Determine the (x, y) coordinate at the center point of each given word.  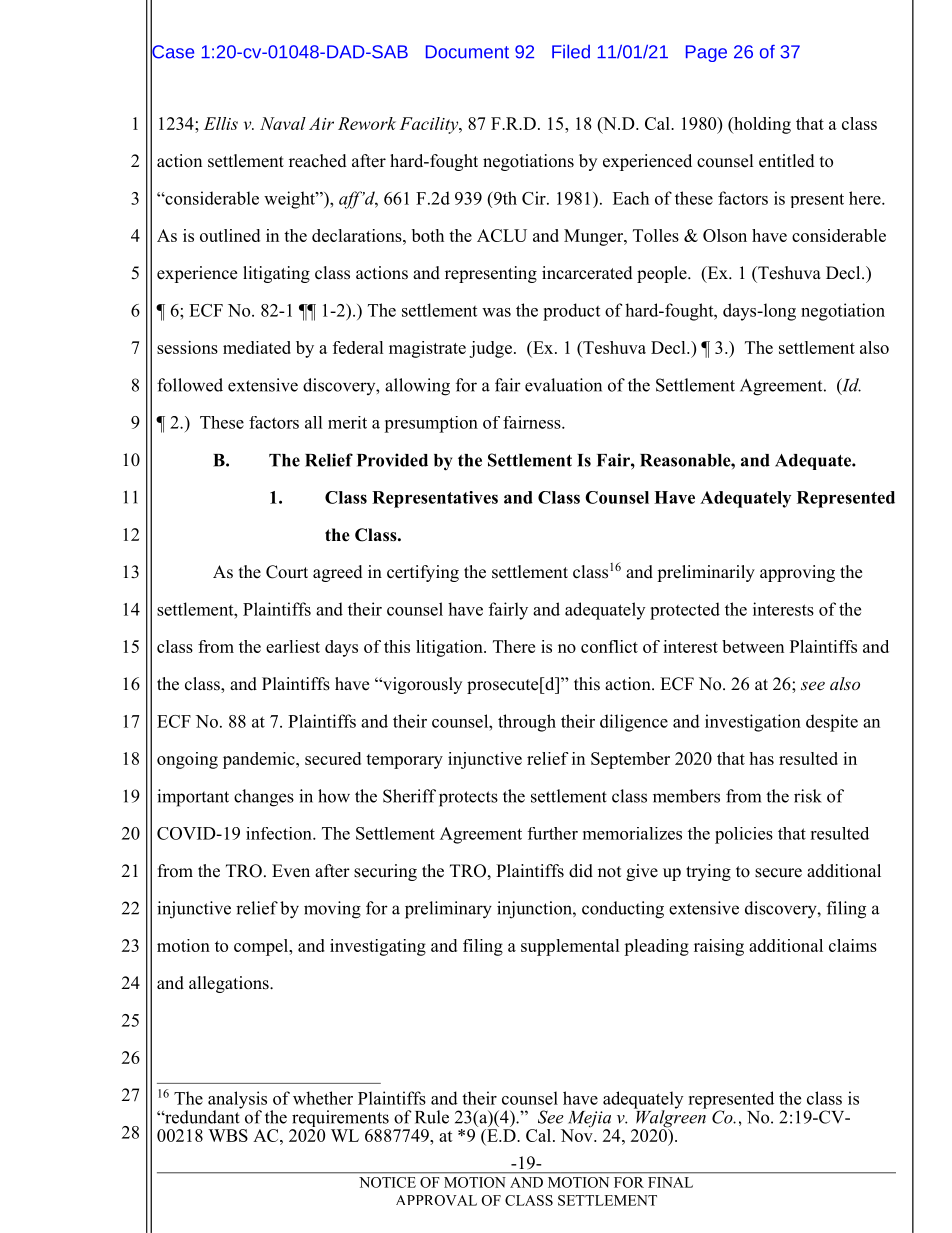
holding (761, 125)
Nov (578, 1135)
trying (708, 872)
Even (291, 871)
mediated (257, 347)
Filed (571, 51)
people (663, 274)
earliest (293, 646)
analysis (237, 1101)
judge (490, 349)
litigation (450, 648)
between (753, 646)
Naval (283, 123)
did (581, 871)
